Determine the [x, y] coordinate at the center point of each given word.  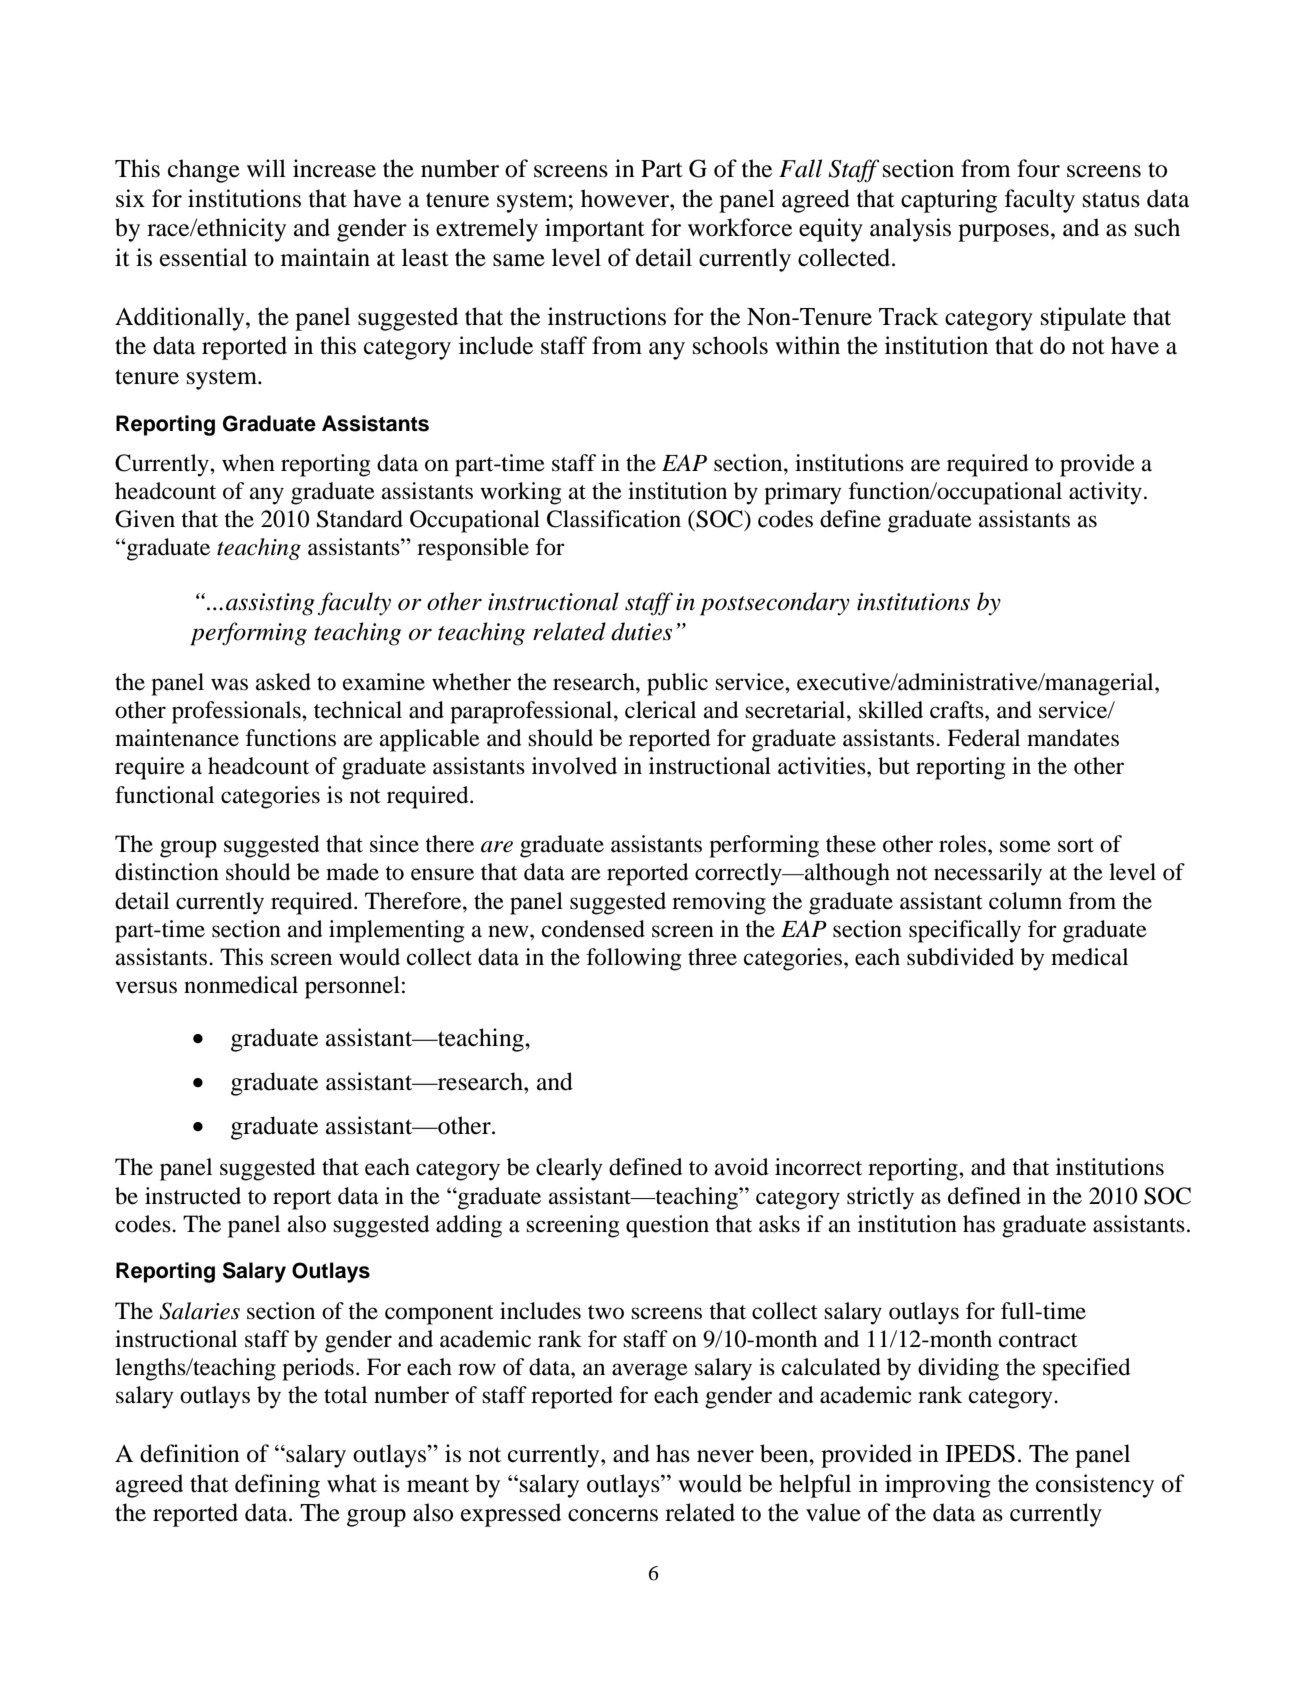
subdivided [960, 957]
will [266, 168]
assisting [270, 604]
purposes [1003, 233]
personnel [352, 987]
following [633, 959]
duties [641, 631]
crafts [958, 710]
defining [277, 1486]
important [595, 230]
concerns [613, 1515]
